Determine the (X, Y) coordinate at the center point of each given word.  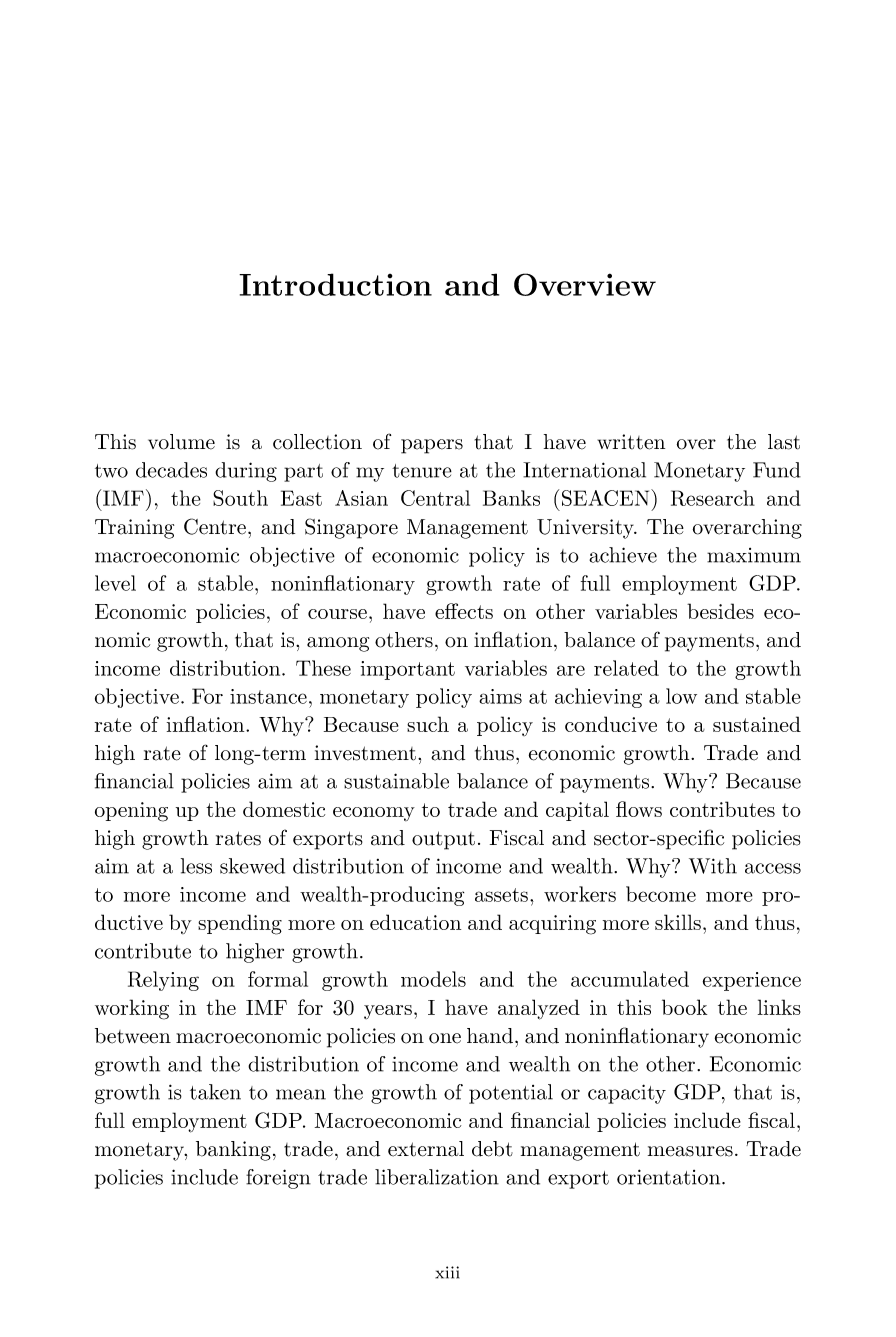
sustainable (396, 781)
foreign (278, 1179)
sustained (757, 724)
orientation (670, 1177)
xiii (447, 1272)
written (631, 442)
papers (432, 446)
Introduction (335, 284)
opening (131, 812)
